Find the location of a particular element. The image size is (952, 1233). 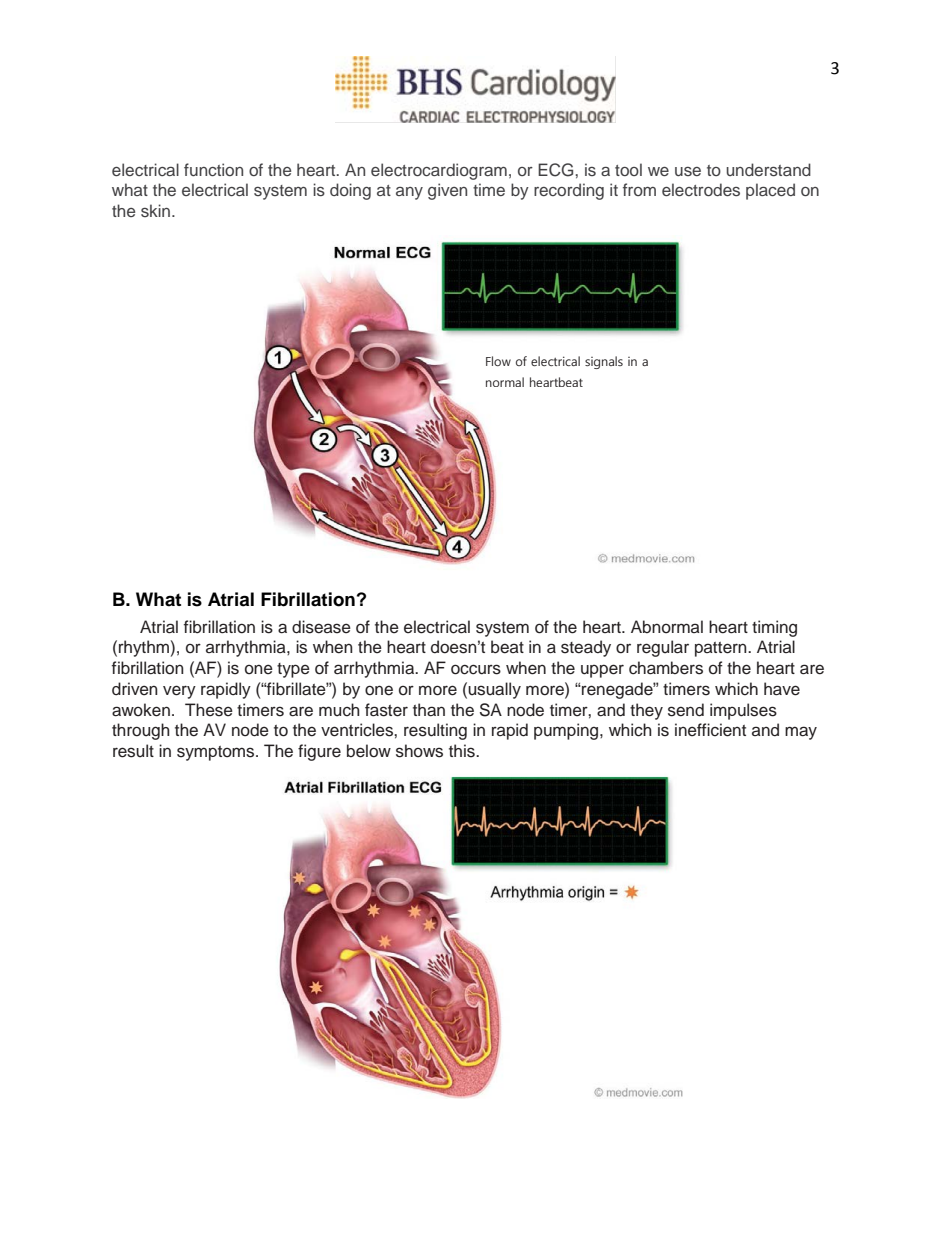

pattern is located at coordinates (722, 649).
